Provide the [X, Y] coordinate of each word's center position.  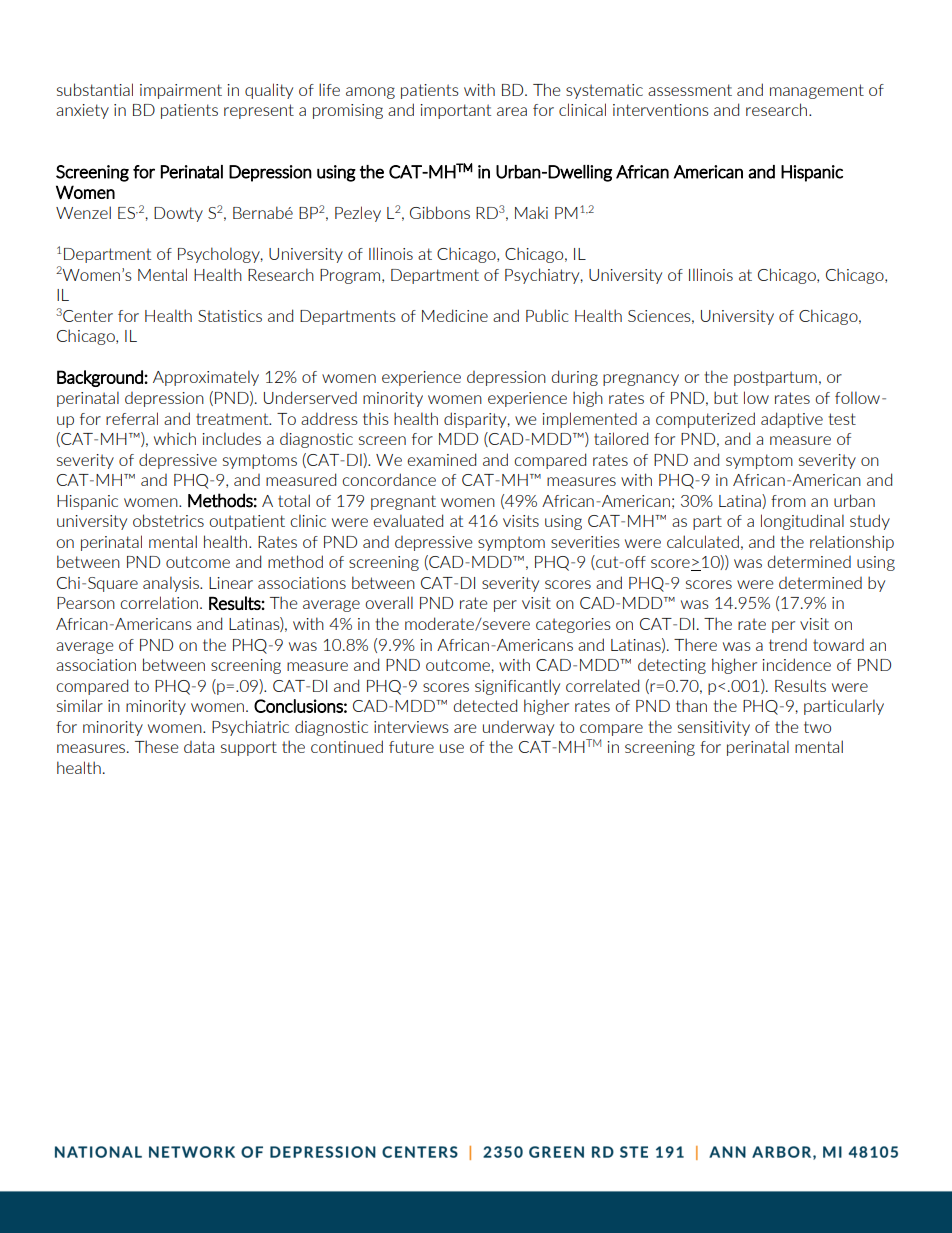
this [376, 418]
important [455, 111]
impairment [181, 91]
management [817, 91]
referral [132, 418]
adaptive [792, 420]
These [157, 746]
